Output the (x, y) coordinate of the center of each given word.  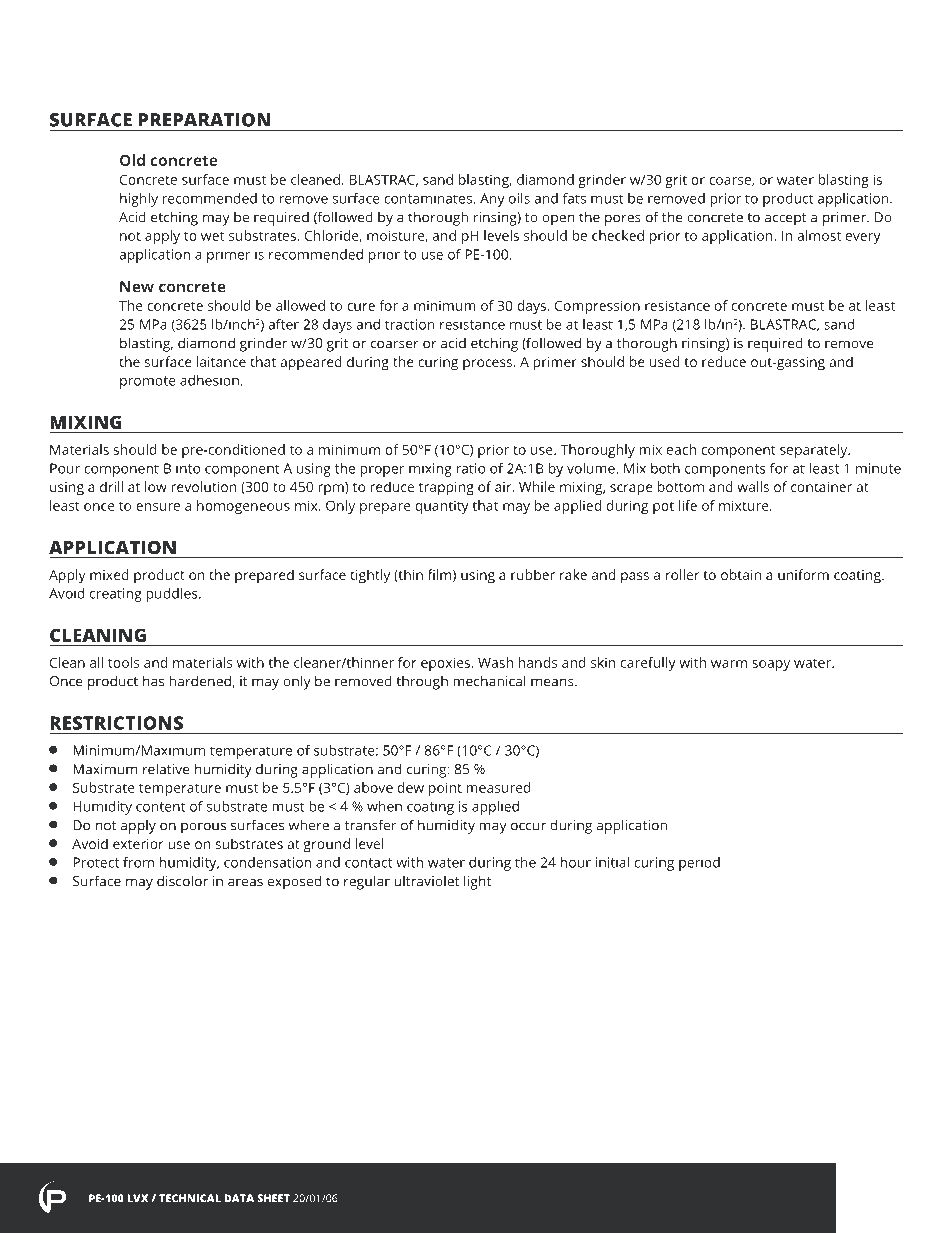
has (153, 681)
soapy (771, 665)
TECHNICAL (190, 1198)
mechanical (489, 681)
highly (139, 200)
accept (786, 219)
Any (492, 200)
